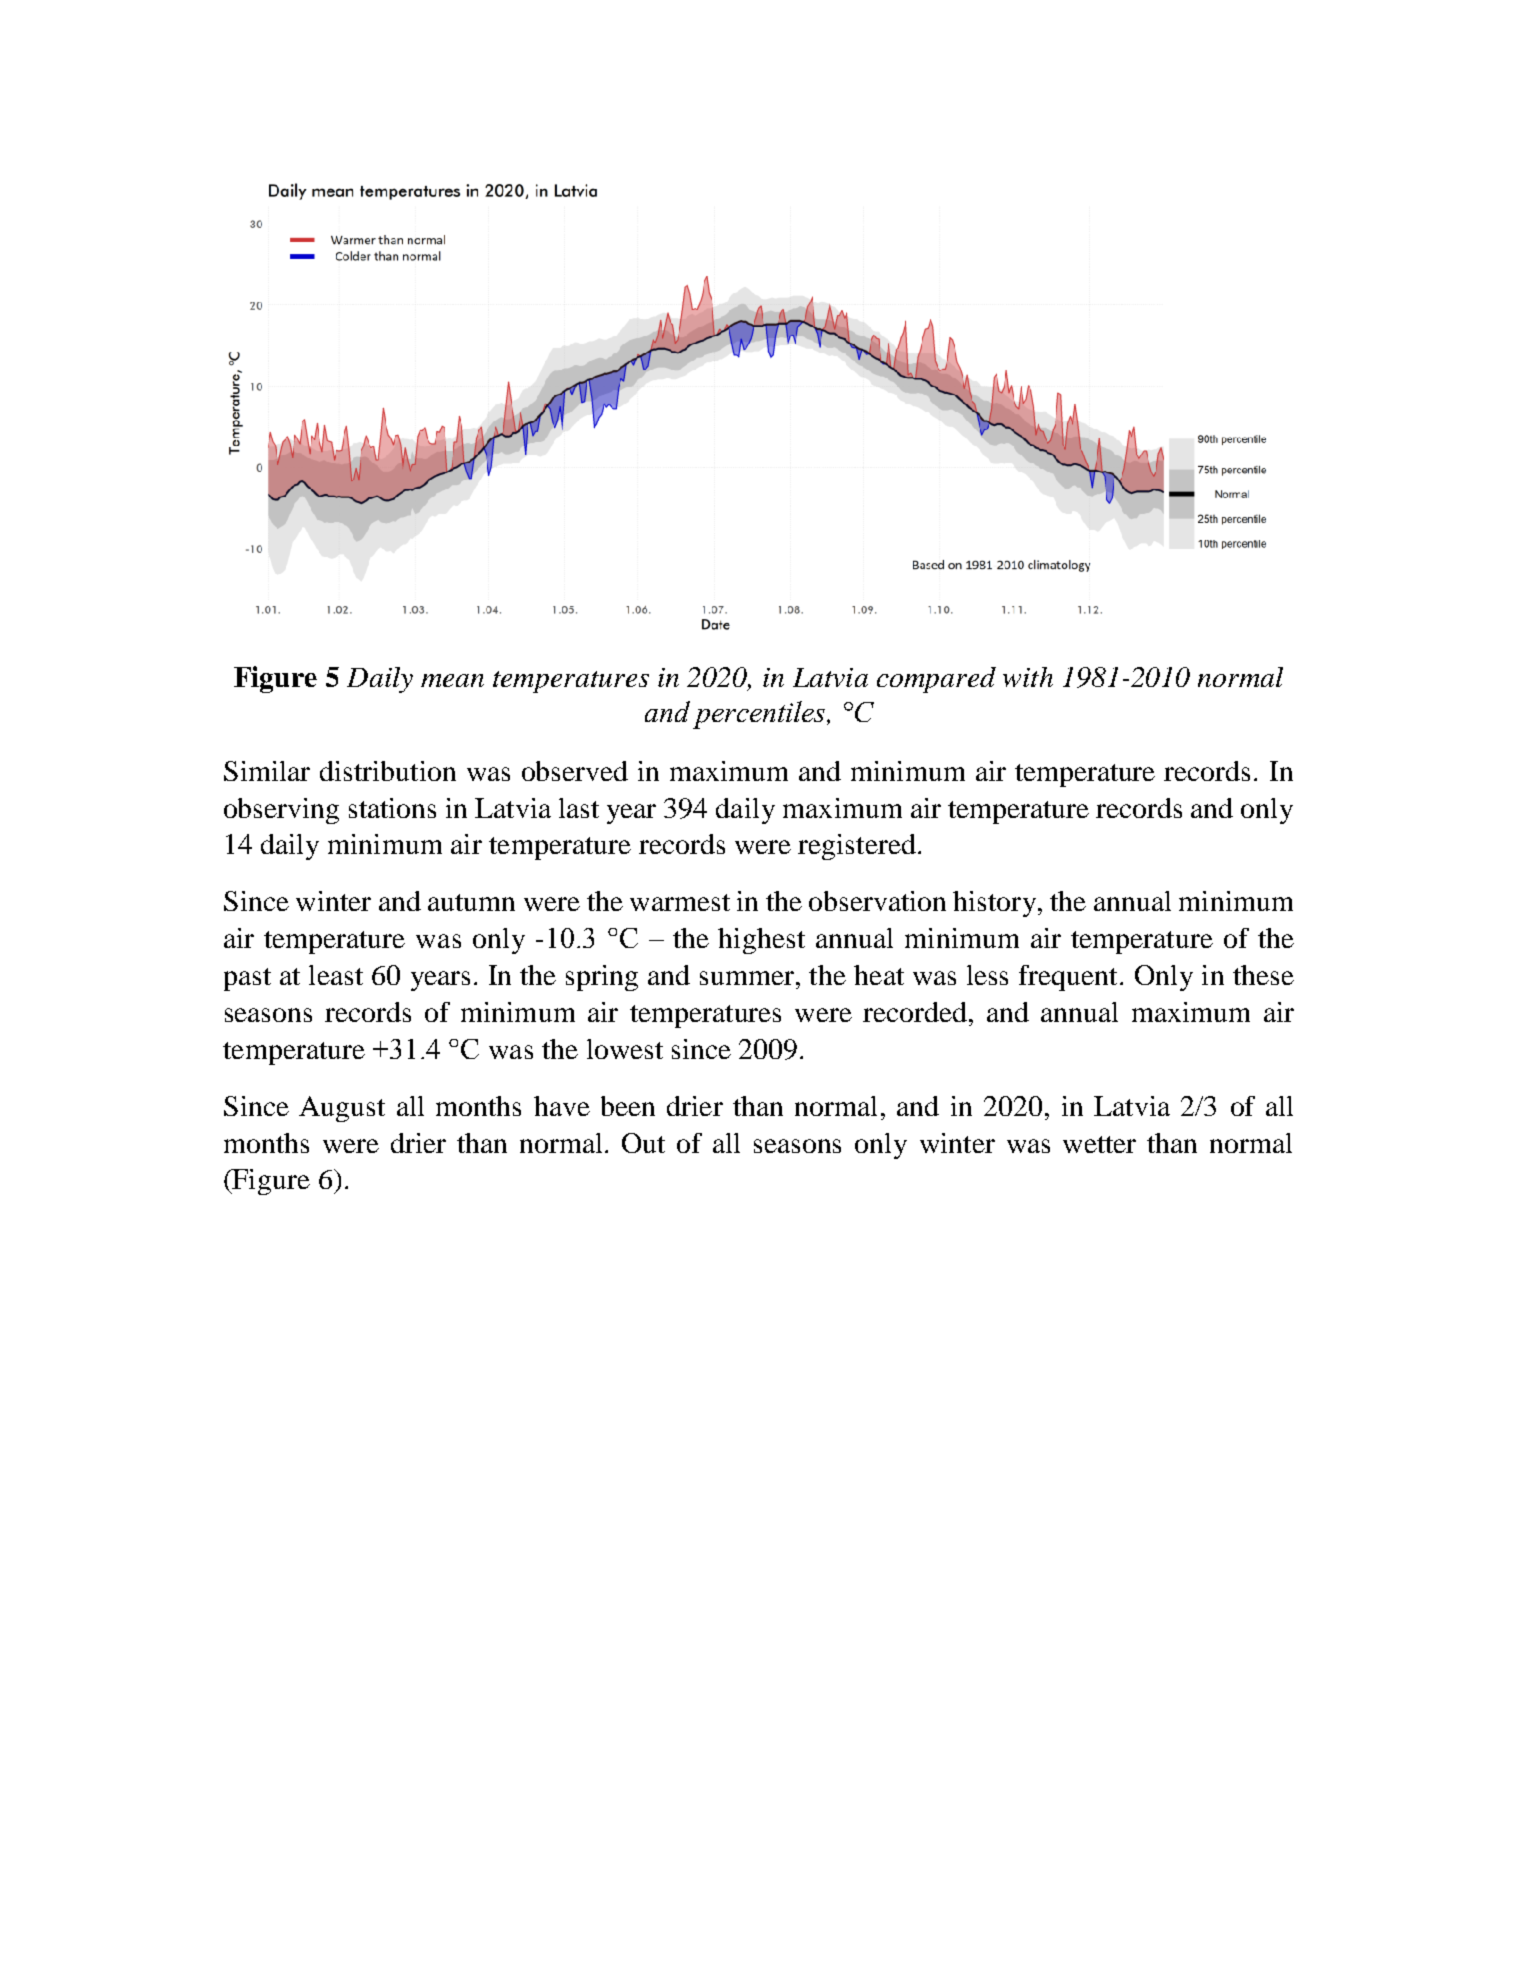  Describe the element at coordinates (857, 847) in the screenshot. I see `registered` at that location.
